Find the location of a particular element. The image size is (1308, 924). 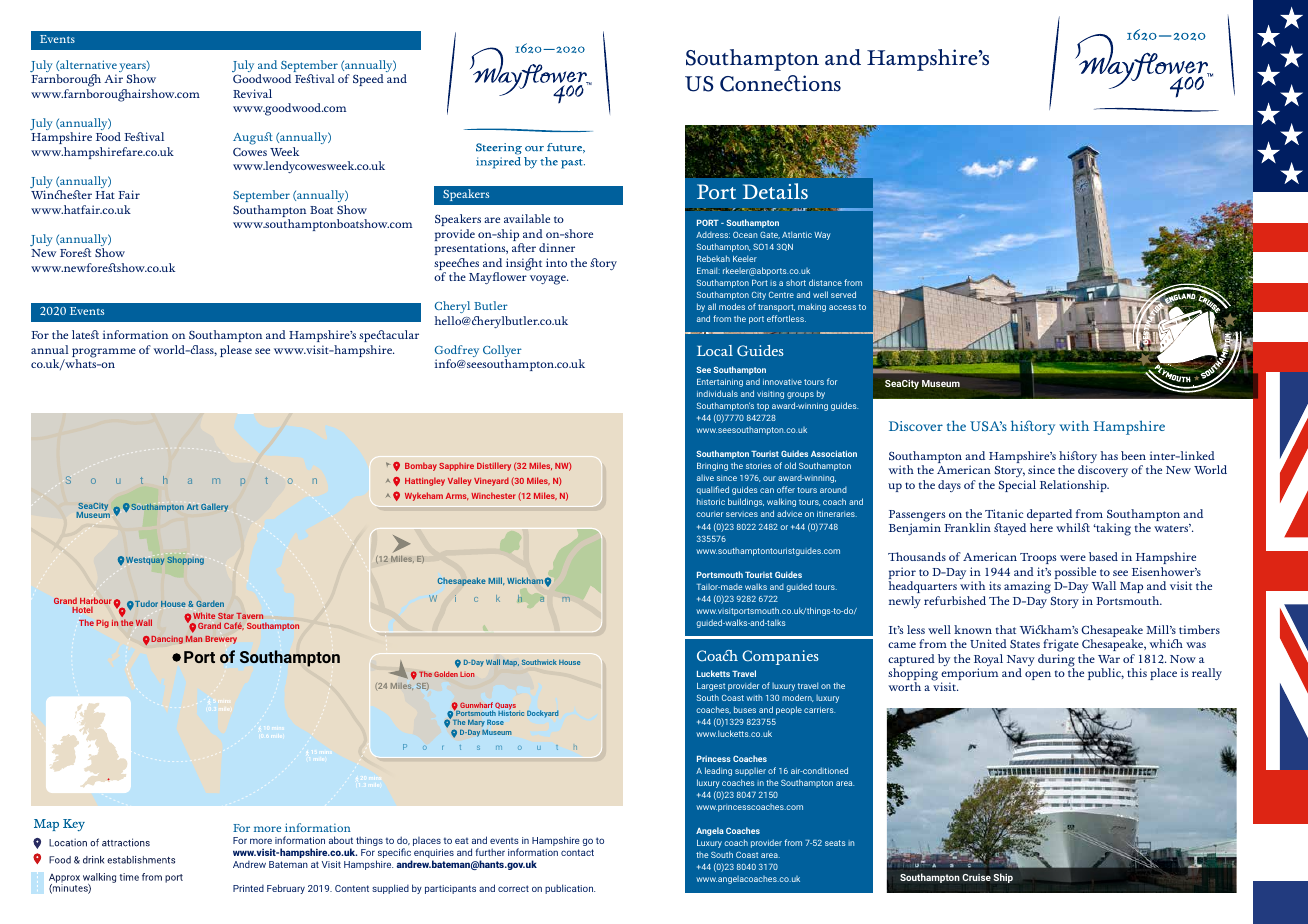

Printed is located at coordinates (248, 888).
